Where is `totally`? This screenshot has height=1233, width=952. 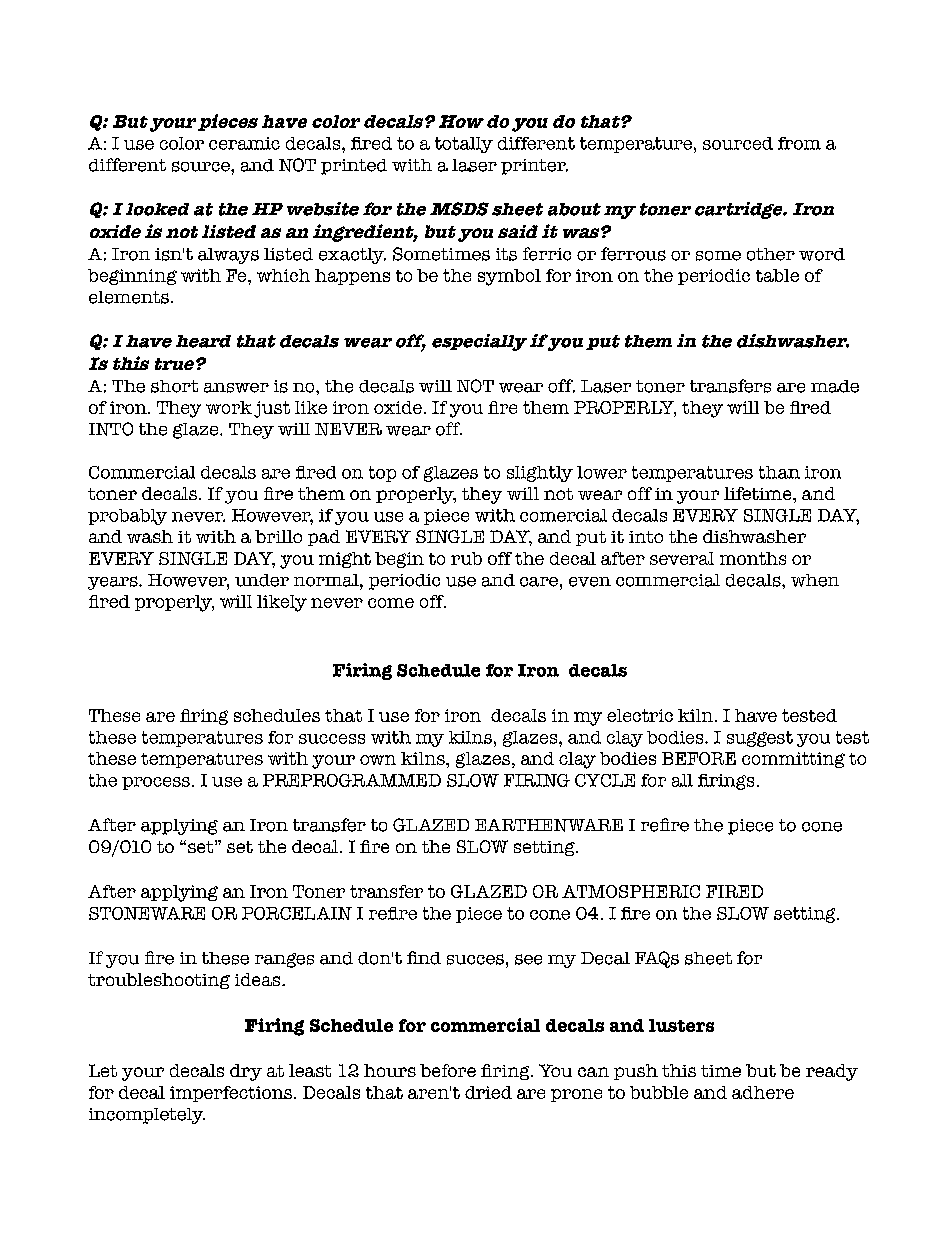
totally is located at coordinates (464, 145).
